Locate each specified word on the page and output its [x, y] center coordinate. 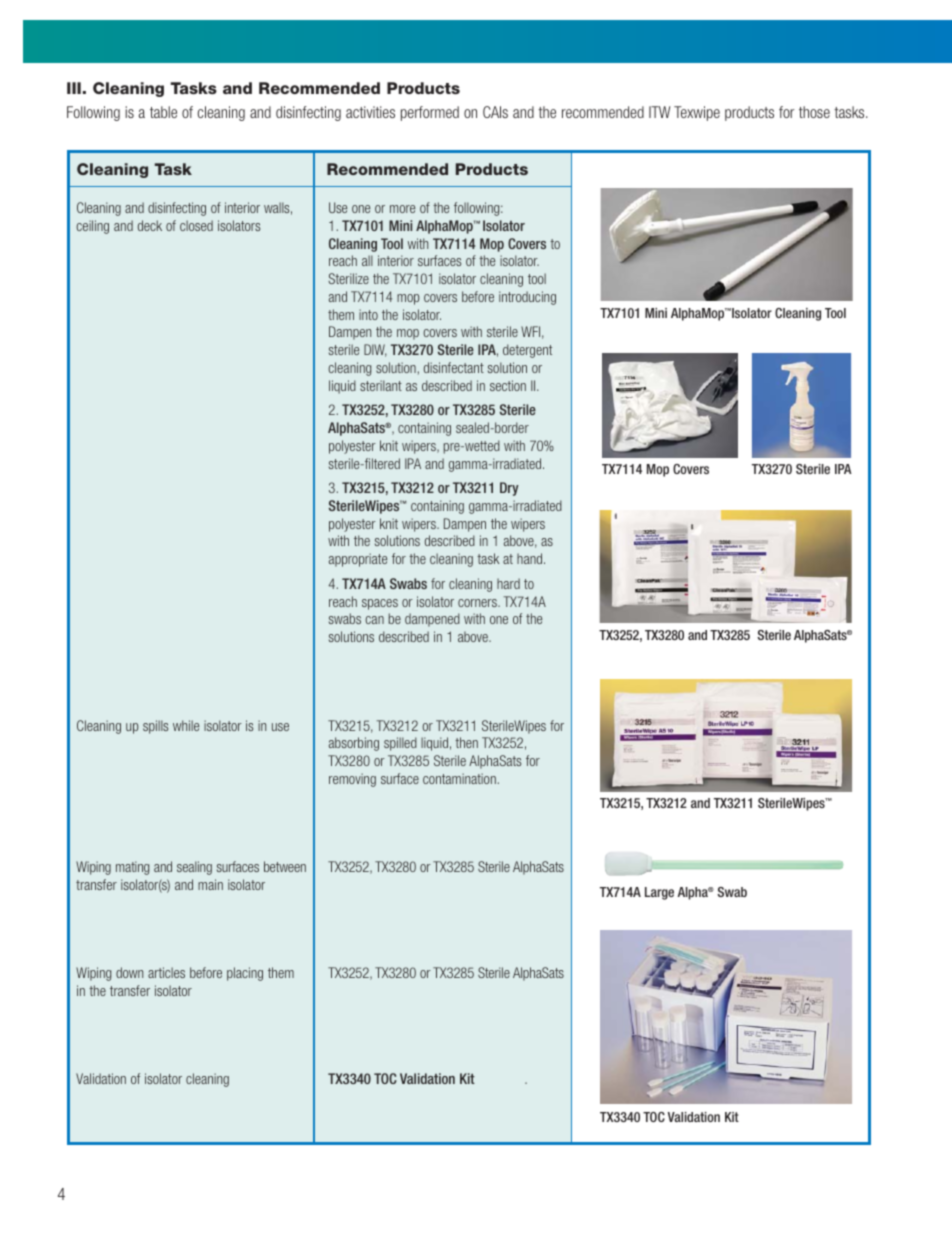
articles [166, 972]
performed [430, 113]
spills [155, 727]
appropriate [358, 560]
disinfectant [454, 367]
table [163, 112]
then [466, 742]
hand [531, 558]
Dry [509, 489]
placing [245, 974]
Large [659, 893]
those [814, 112]
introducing [527, 298]
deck [150, 225]
